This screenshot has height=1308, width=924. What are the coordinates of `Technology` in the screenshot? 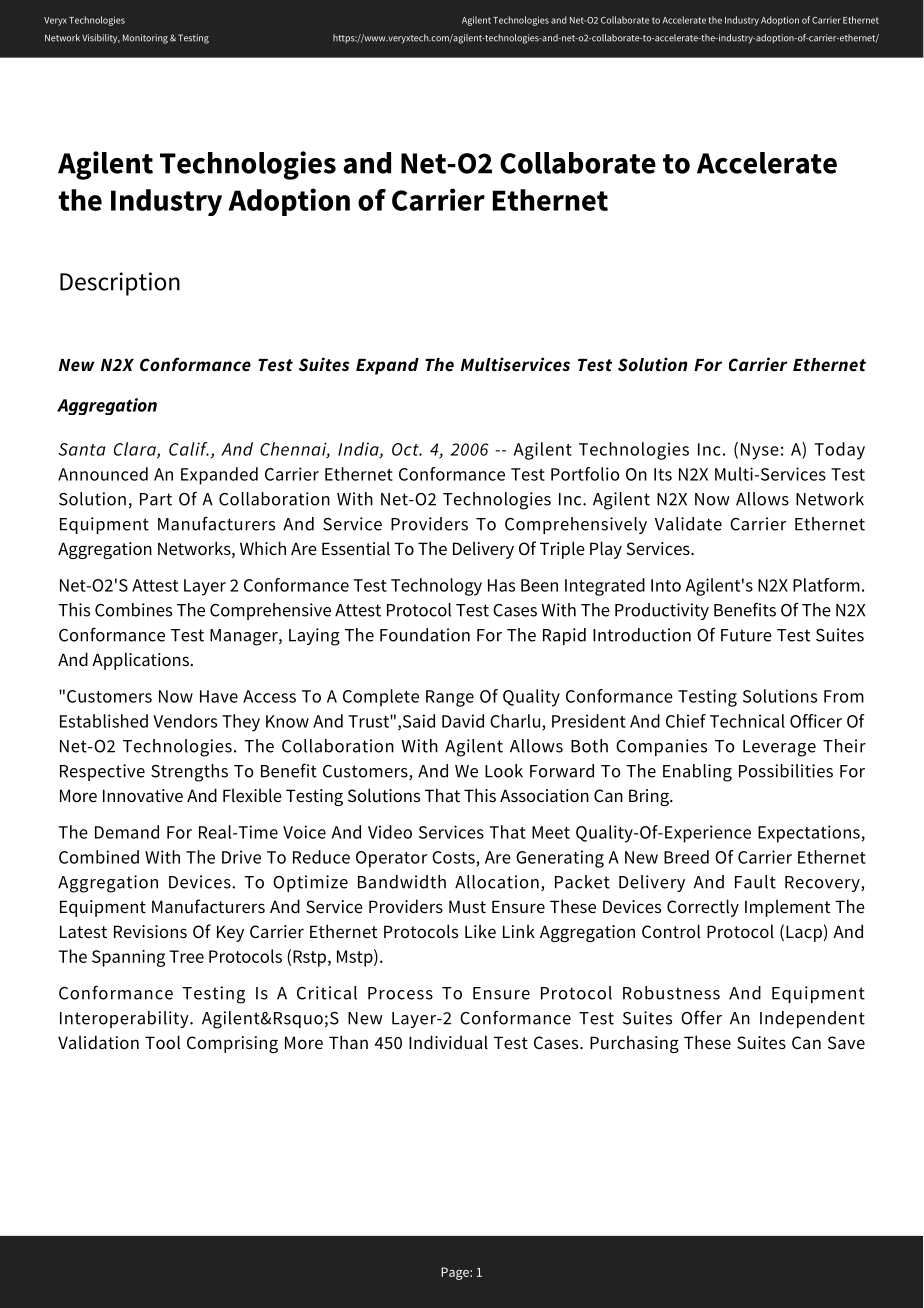 It's located at (436, 587).
